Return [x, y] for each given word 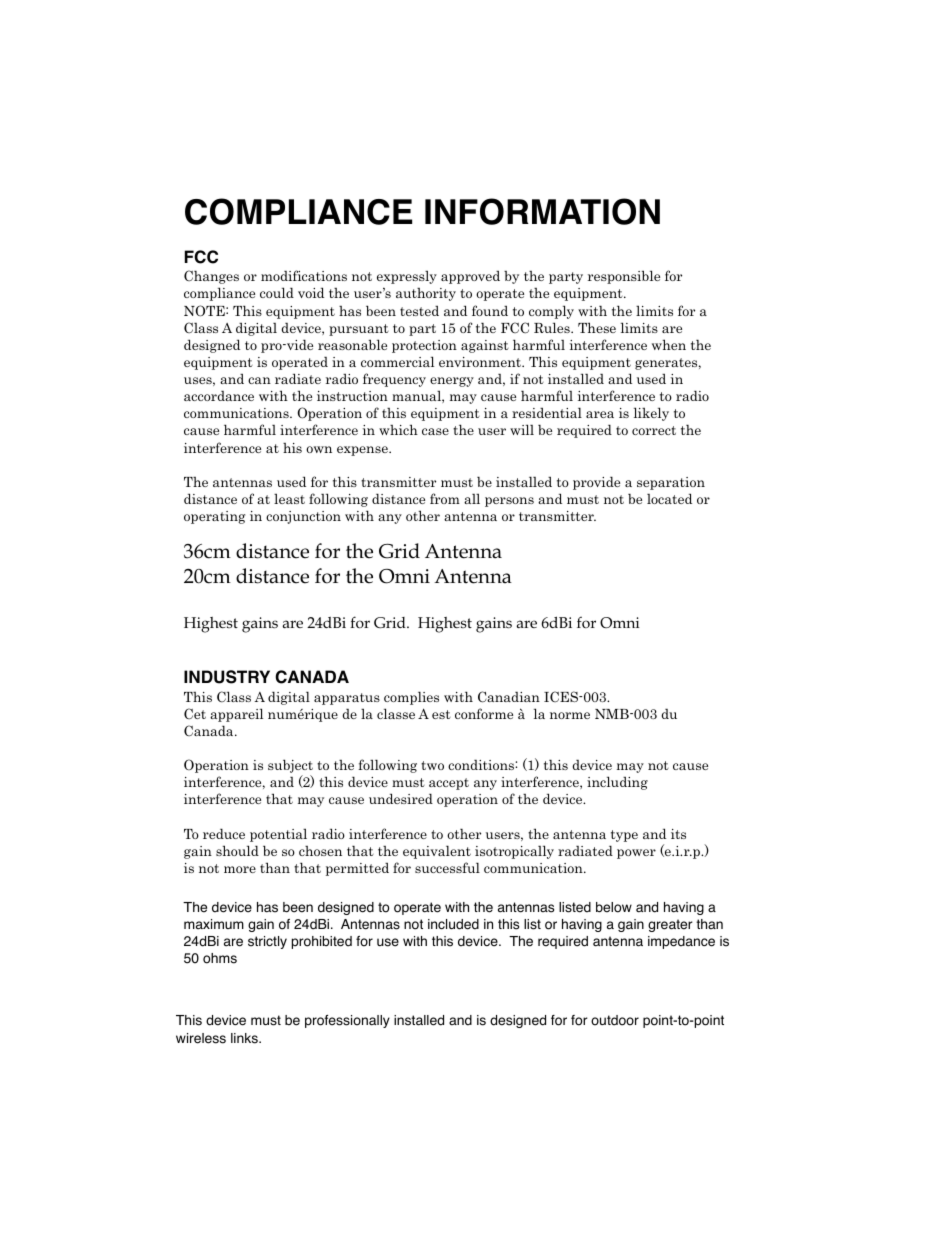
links [245, 1038]
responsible [624, 277]
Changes [211, 277]
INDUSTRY [227, 677]
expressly [407, 277]
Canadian [509, 697]
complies [411, 698]
